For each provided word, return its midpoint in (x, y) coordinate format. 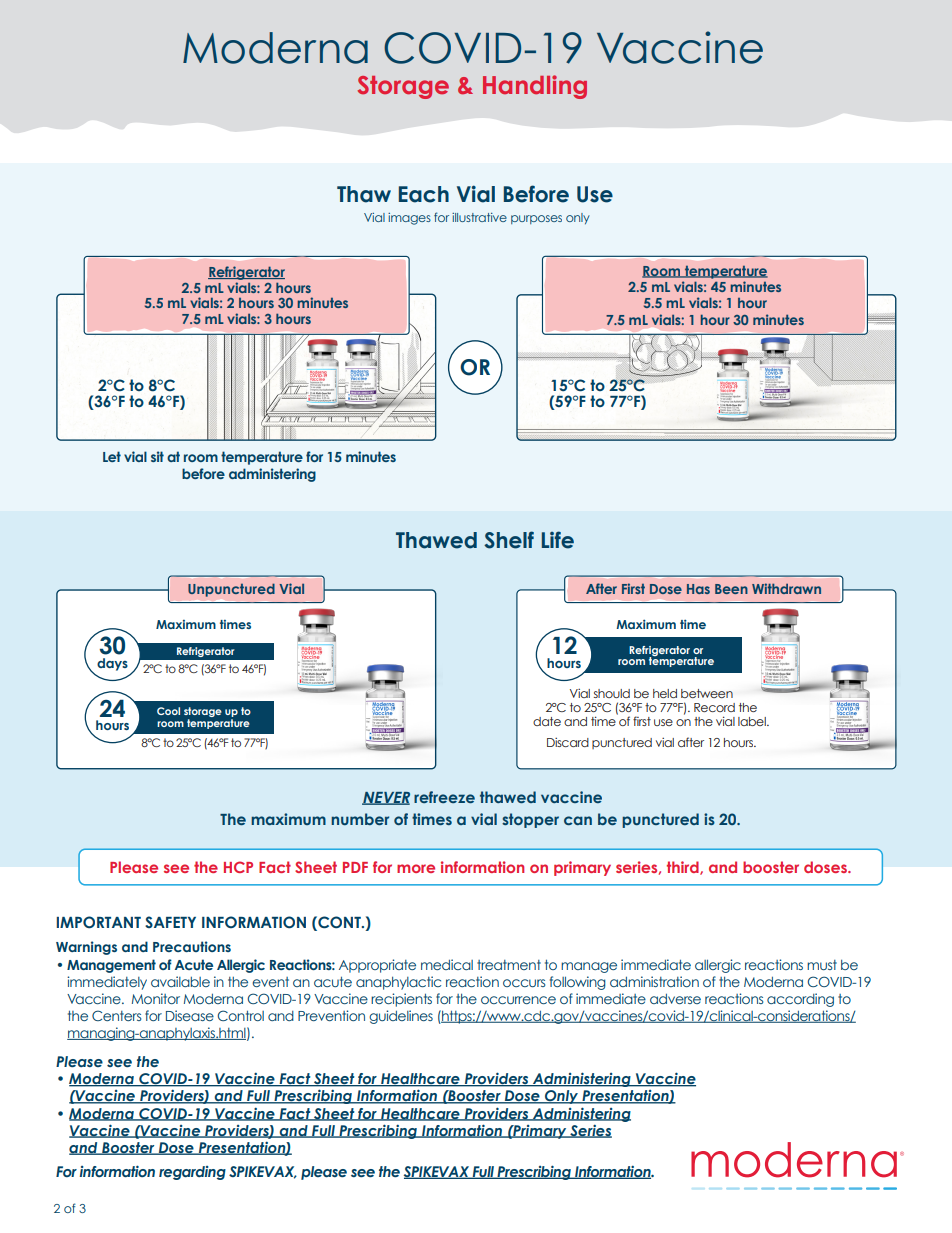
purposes (536, 219)
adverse (675, 999)
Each (424, 194)
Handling (535, 87)
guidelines (401, 1017)
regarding (192, 1173)
